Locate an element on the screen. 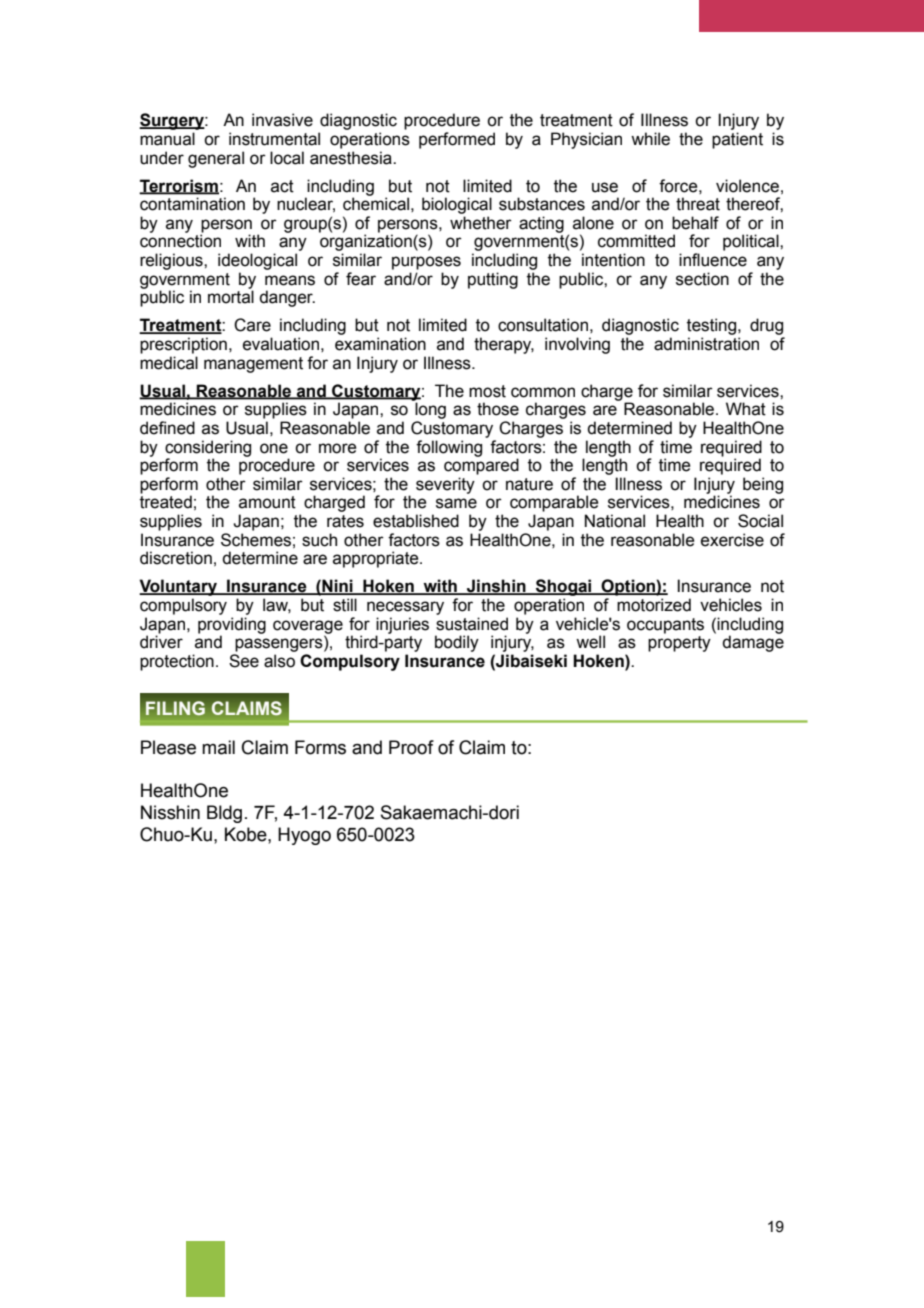  See is located at coordinates (244, 661).
